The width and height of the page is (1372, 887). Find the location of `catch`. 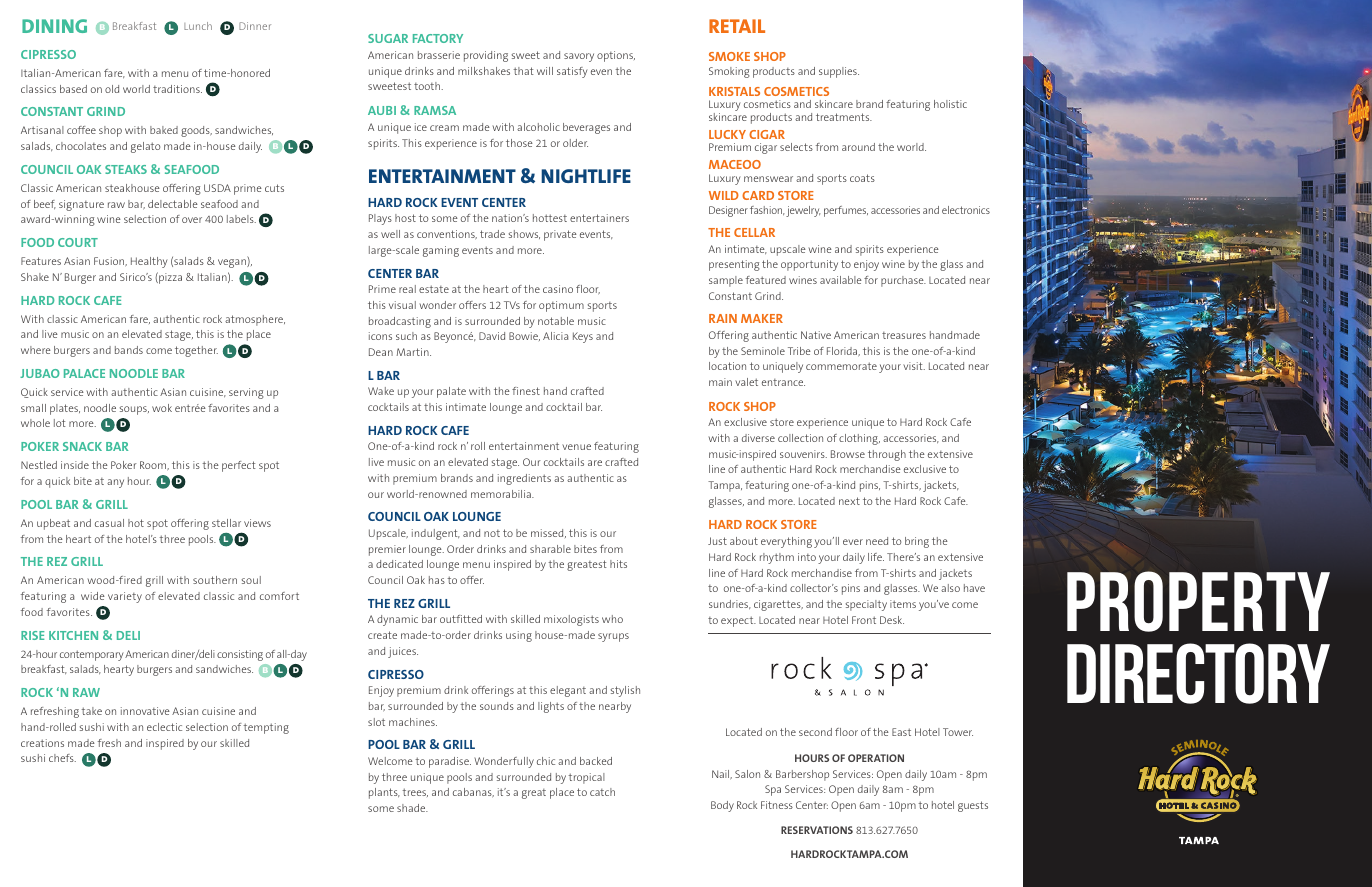

catch is located at coordinates (602, 792).
